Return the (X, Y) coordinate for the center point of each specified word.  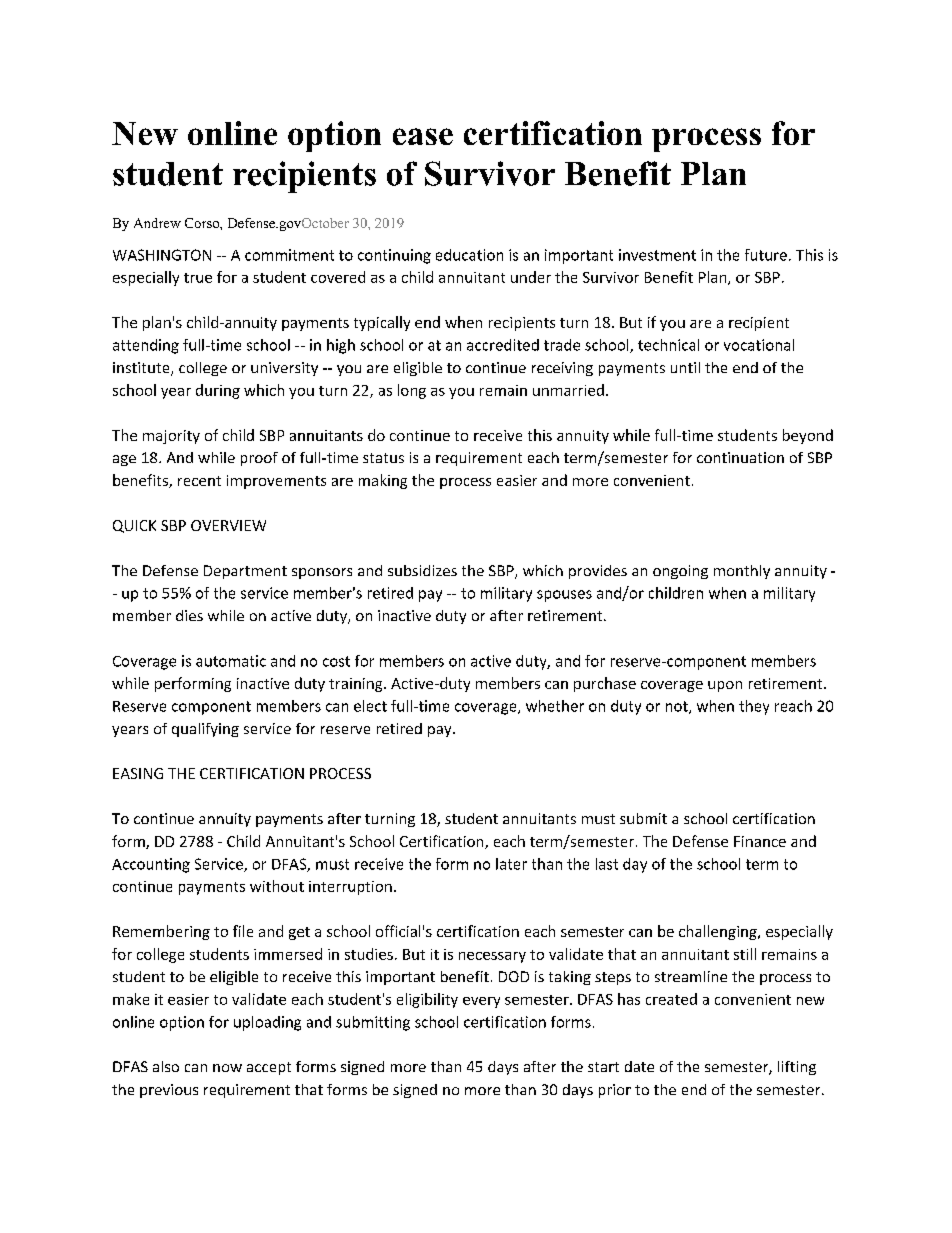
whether (555, 706)
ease (423, 136)
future (766, 255)
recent (199, 481)
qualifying (205, 730)
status (383, 458)
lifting (797, 1068)
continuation (740, 457)
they (754, 707)
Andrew (157, 223)
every (481, 1002)
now (227, 1068)
